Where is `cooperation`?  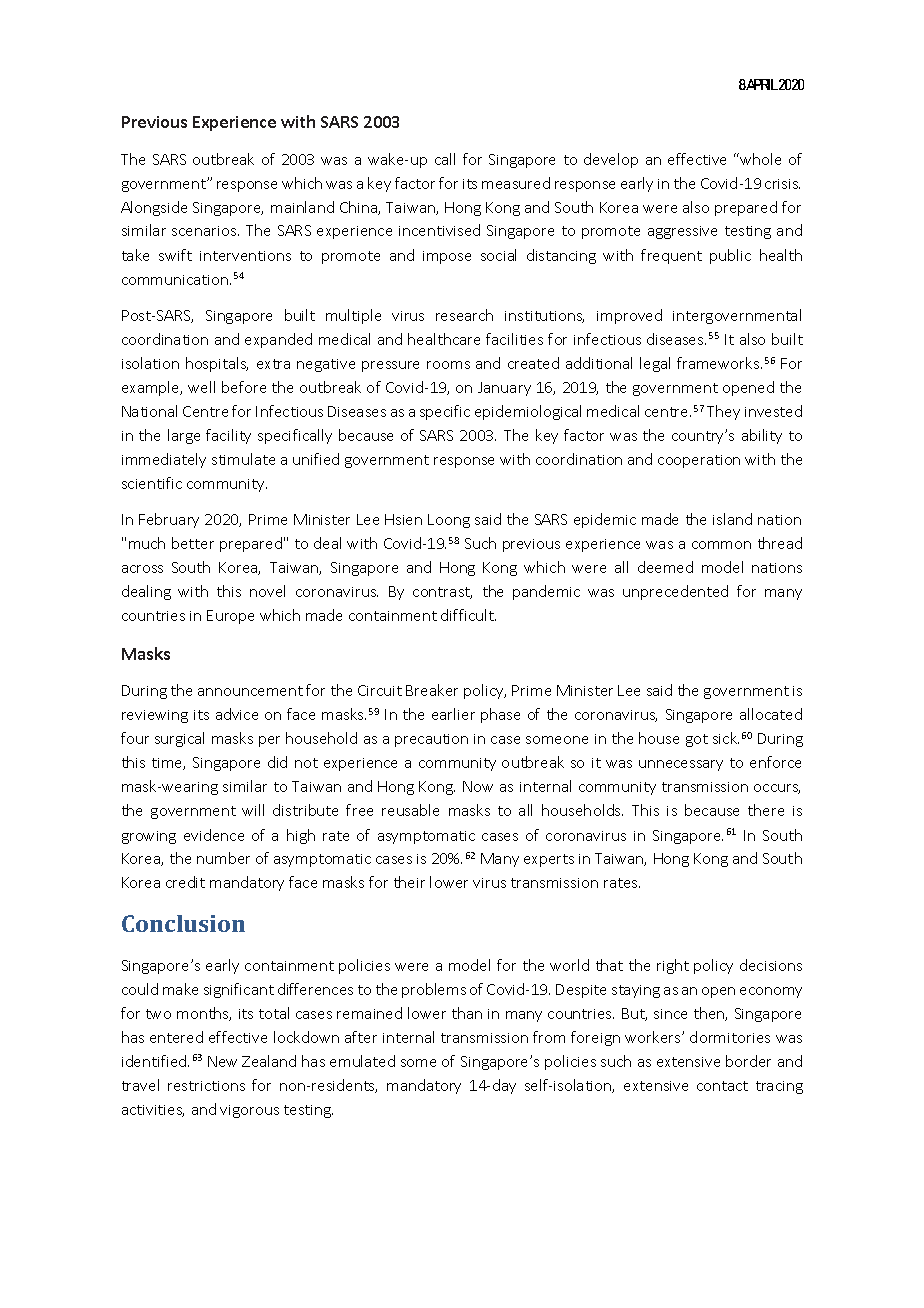 cooperation is located at coordinates (699, 461).
